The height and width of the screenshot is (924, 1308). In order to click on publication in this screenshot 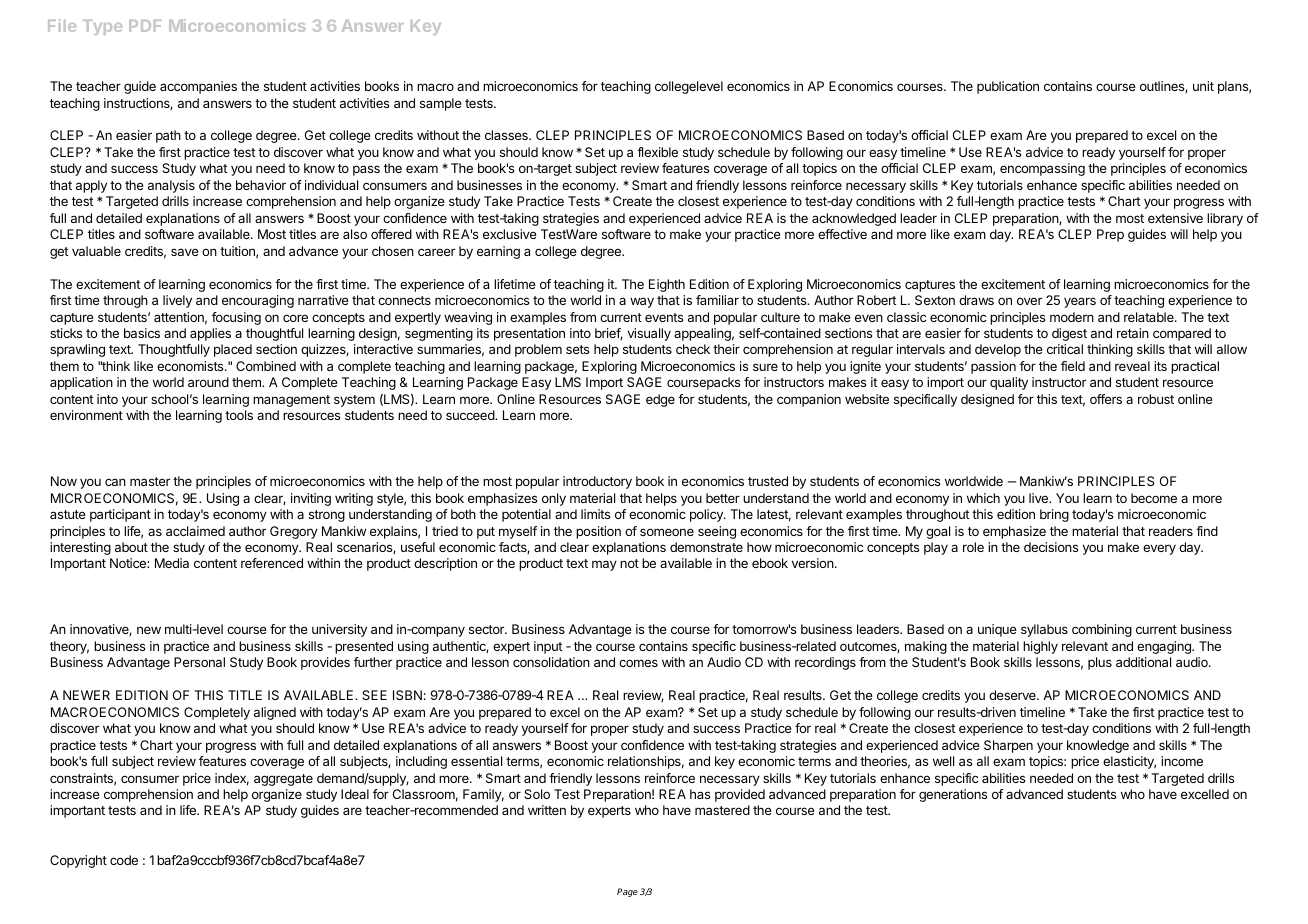, I will do `click(1008, 87)`.
